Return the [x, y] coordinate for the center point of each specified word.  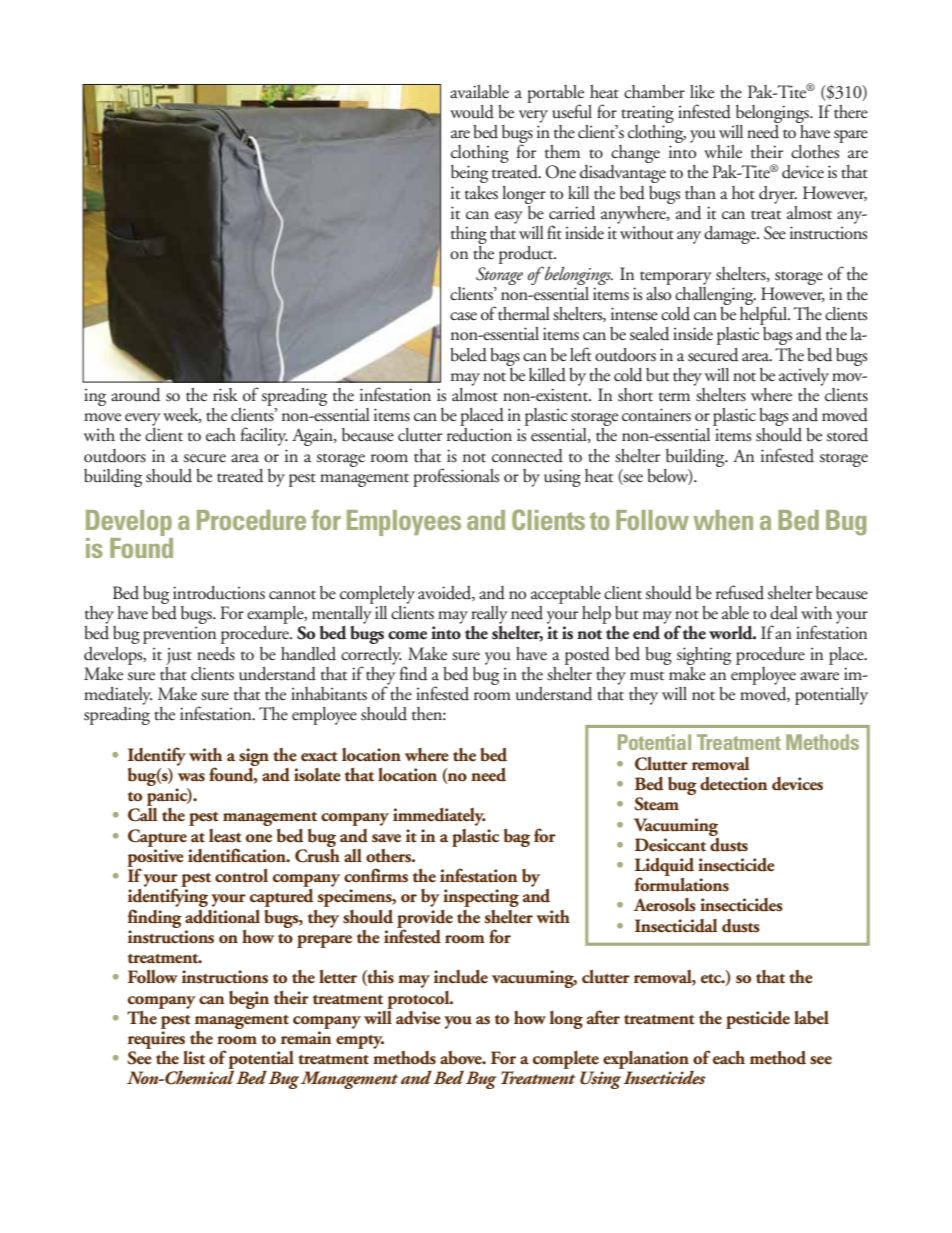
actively [804, 377]
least [225, 836]
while [723, 151]
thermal [524, 314]
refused [740, 592]
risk [225, 395]
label [811, 1018]
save [386, 838]
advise [418, 1018]
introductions [219, 593]
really [489, 616]
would [472, 112]
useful [572, 111]
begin [249, 1000]
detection [734, 784]
